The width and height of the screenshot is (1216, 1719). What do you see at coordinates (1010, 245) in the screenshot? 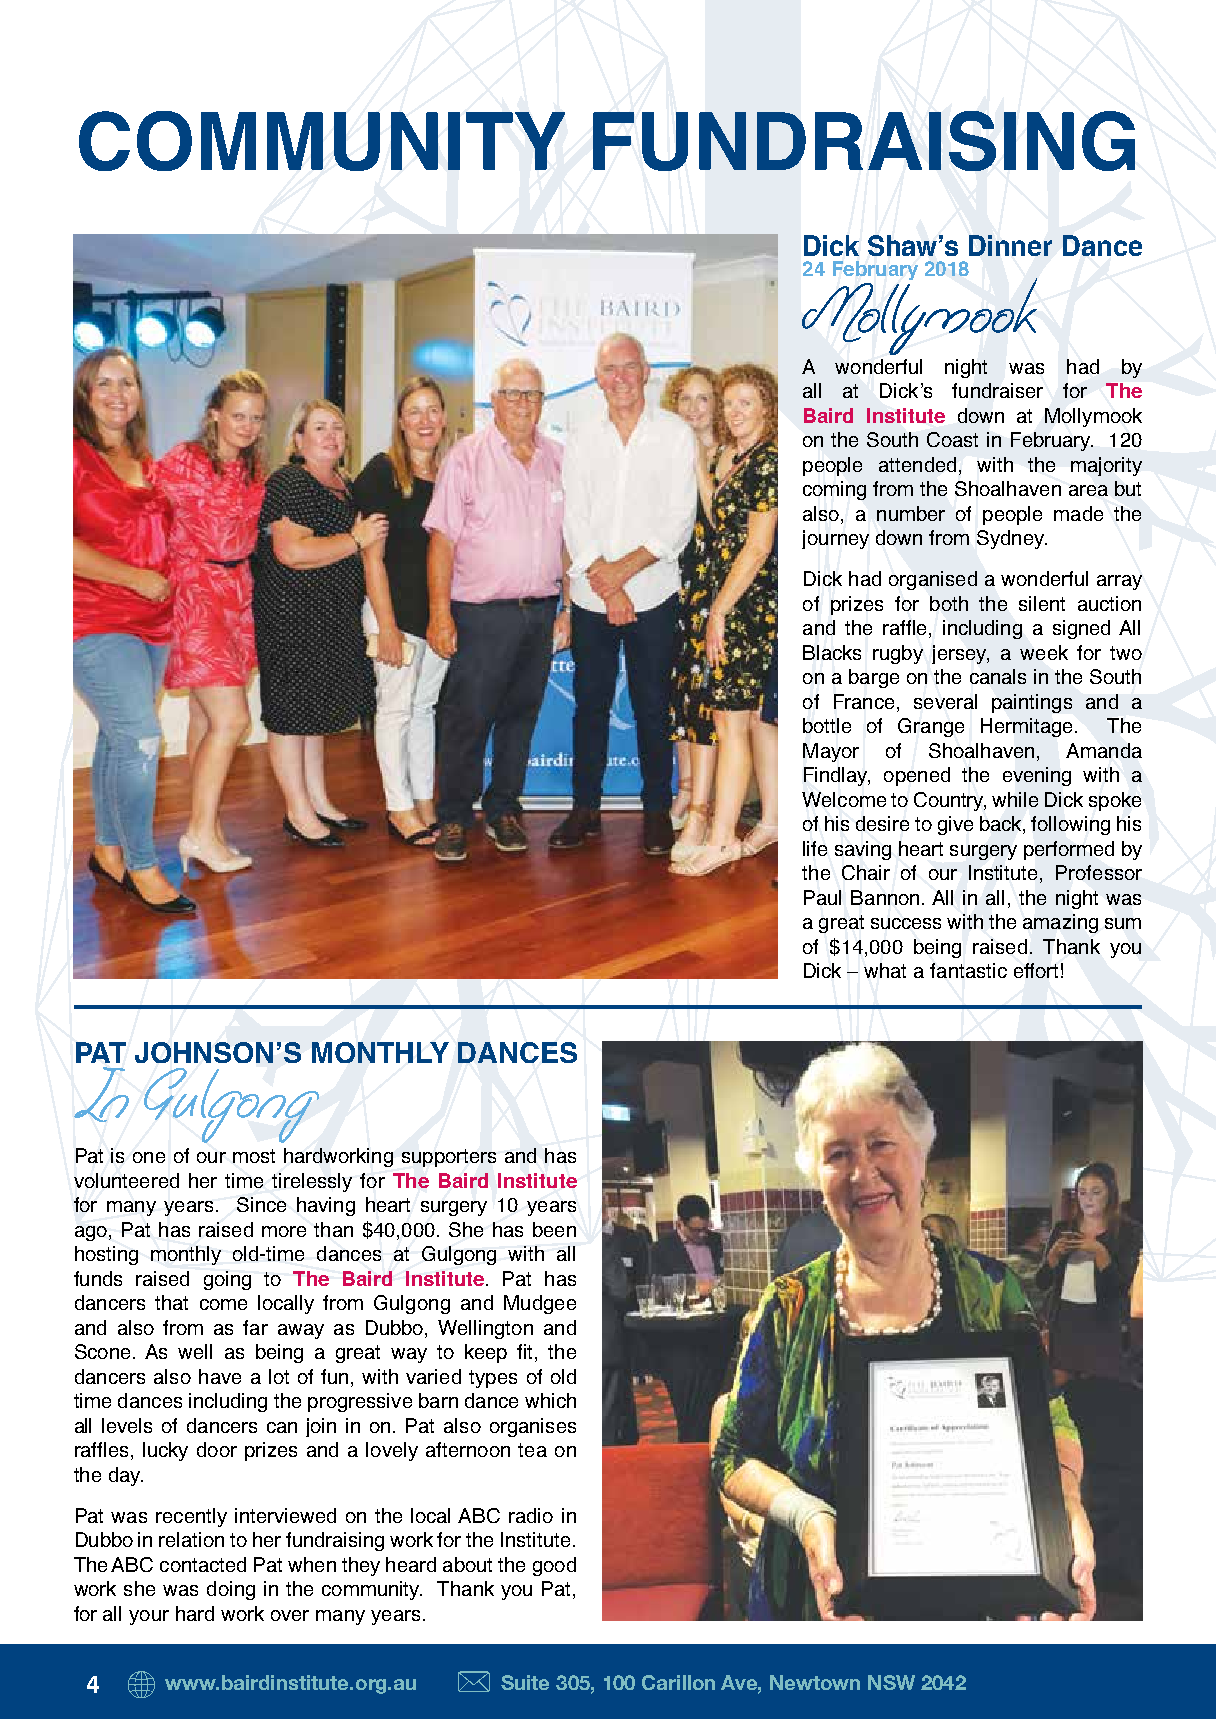
I see `Dinner` at bounding box center [1010, 245].
